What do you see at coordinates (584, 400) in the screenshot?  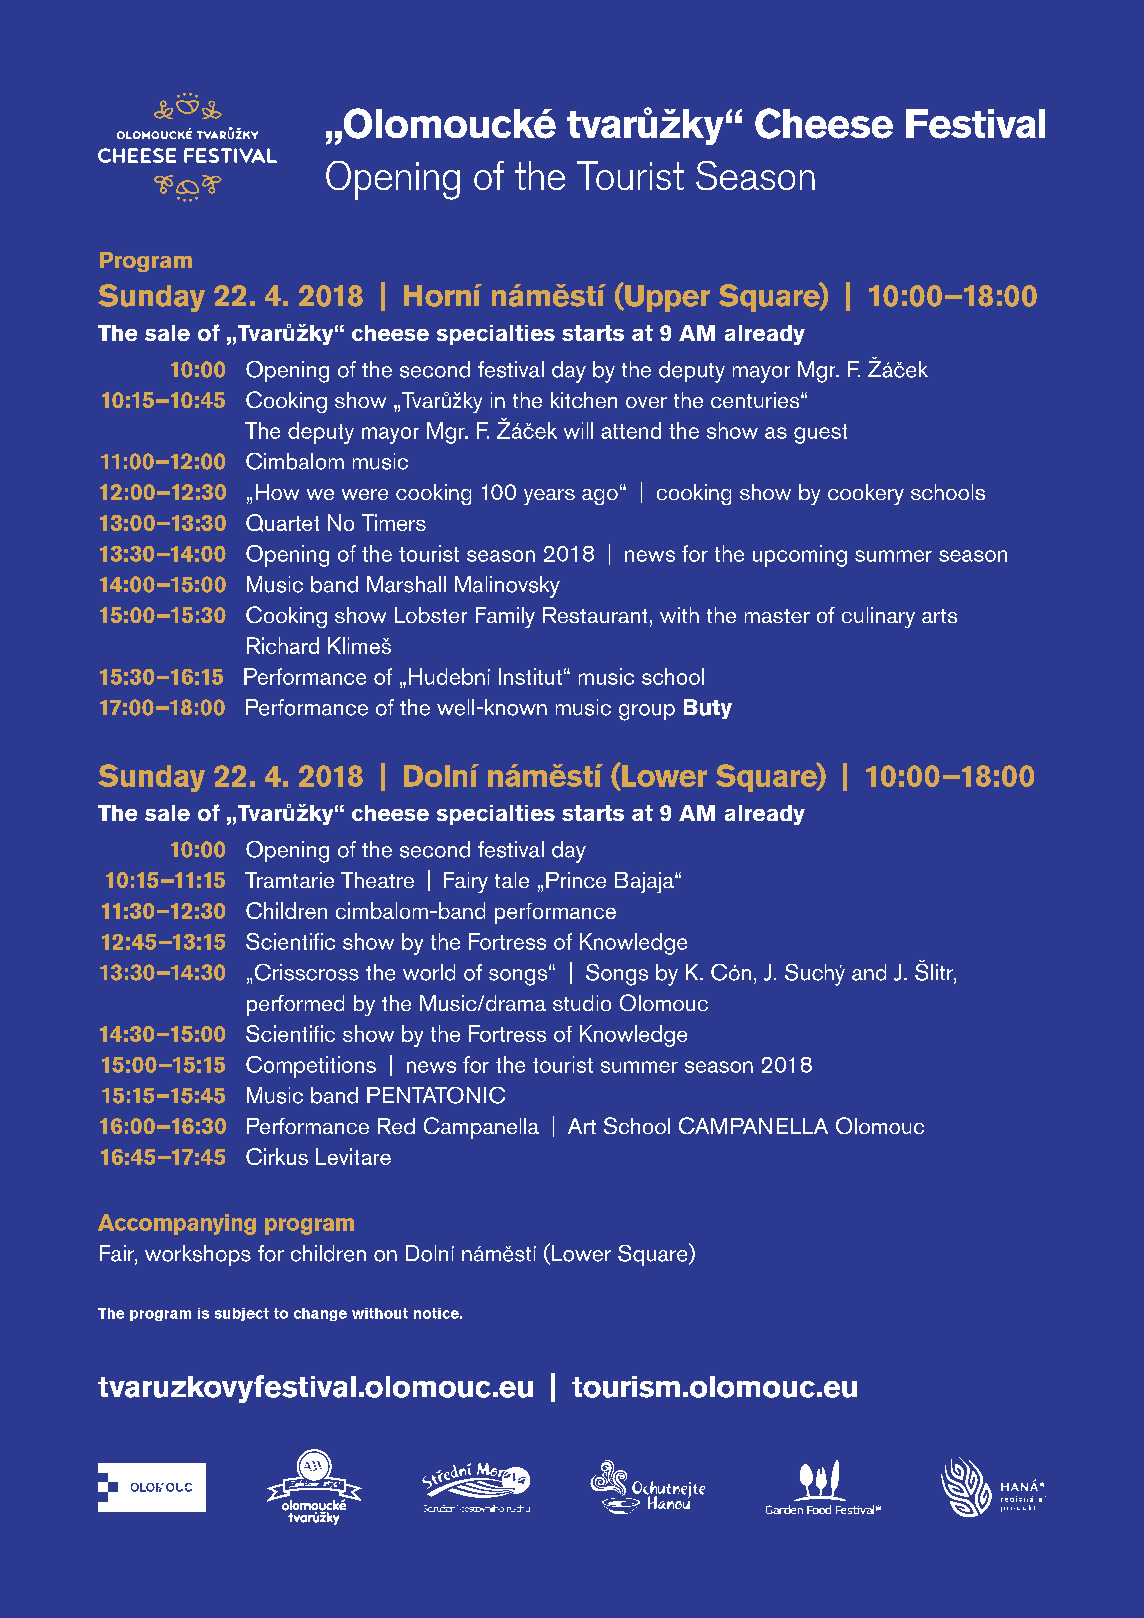 I see `kitchen` at bounding box center [584, 400].
